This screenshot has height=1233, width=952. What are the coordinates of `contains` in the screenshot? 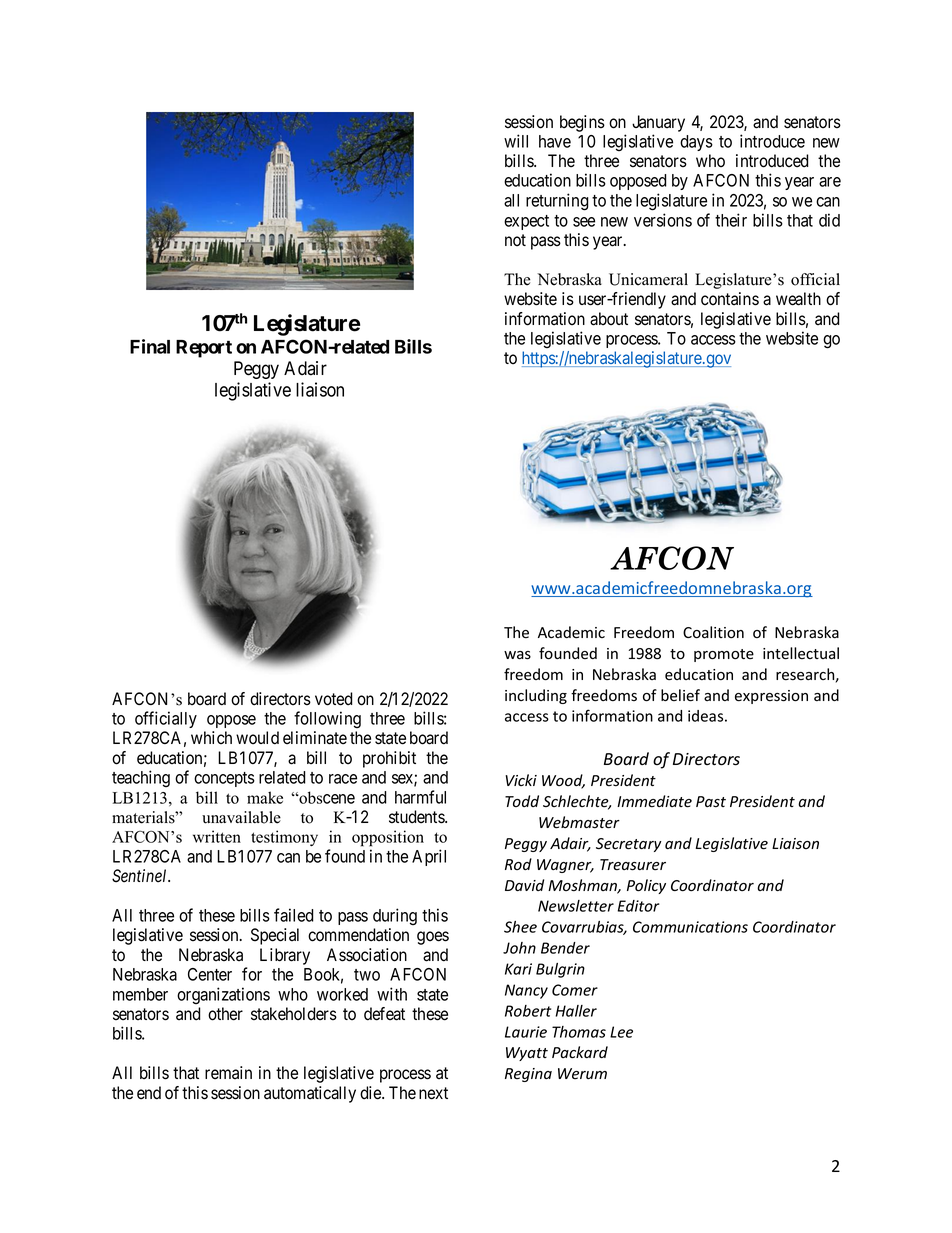 It's located at (730, 299).
